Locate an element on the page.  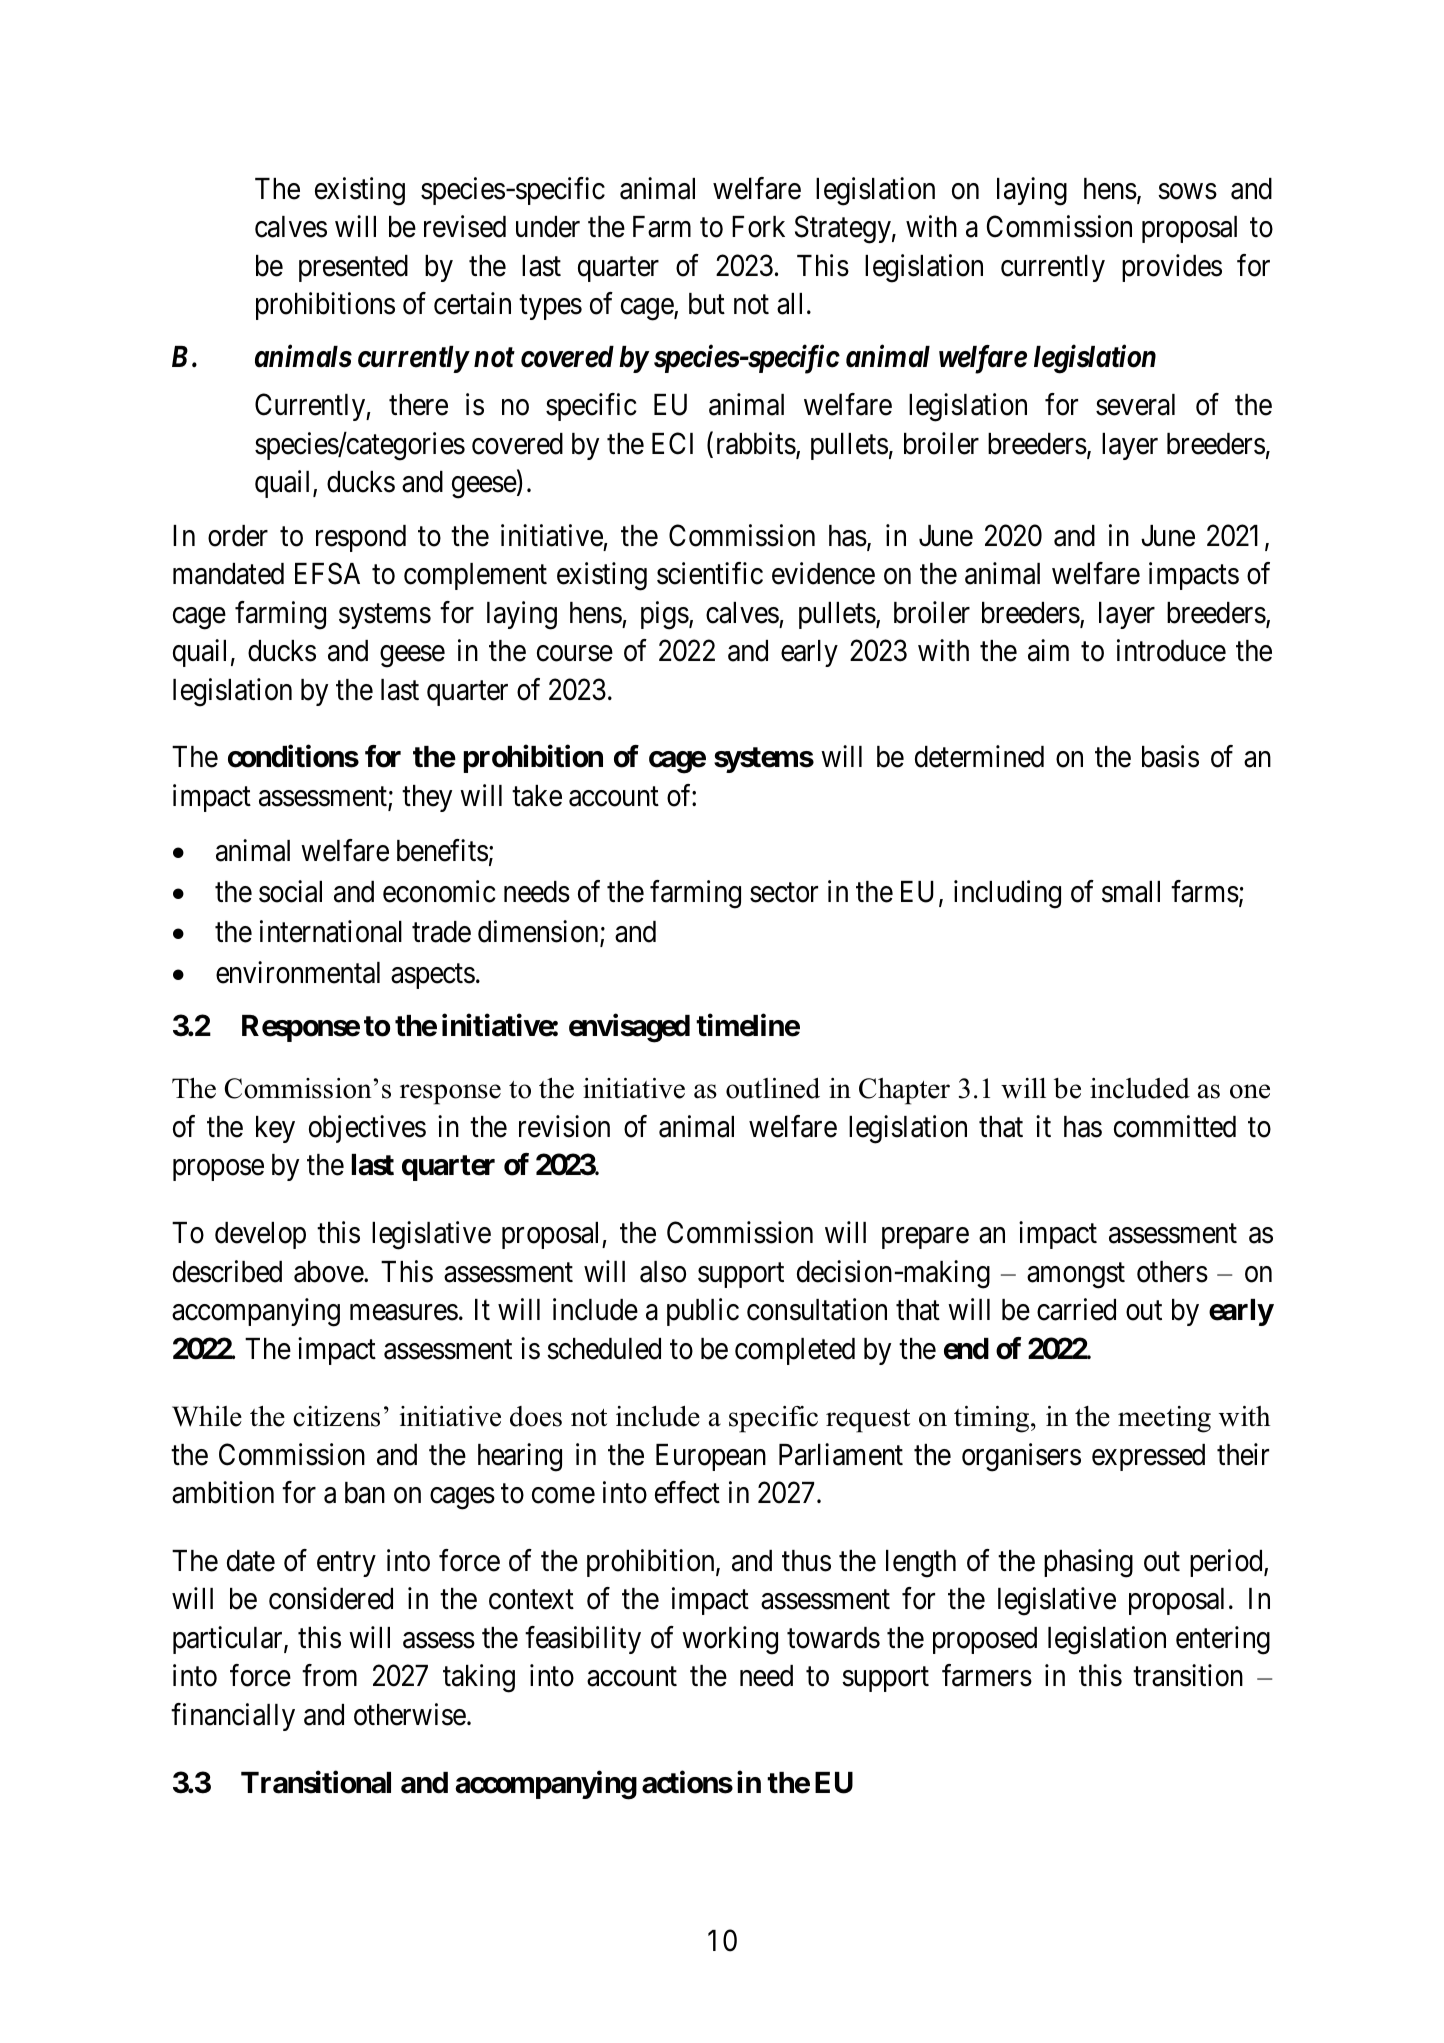
presented is located at coordinates (353, 268).
